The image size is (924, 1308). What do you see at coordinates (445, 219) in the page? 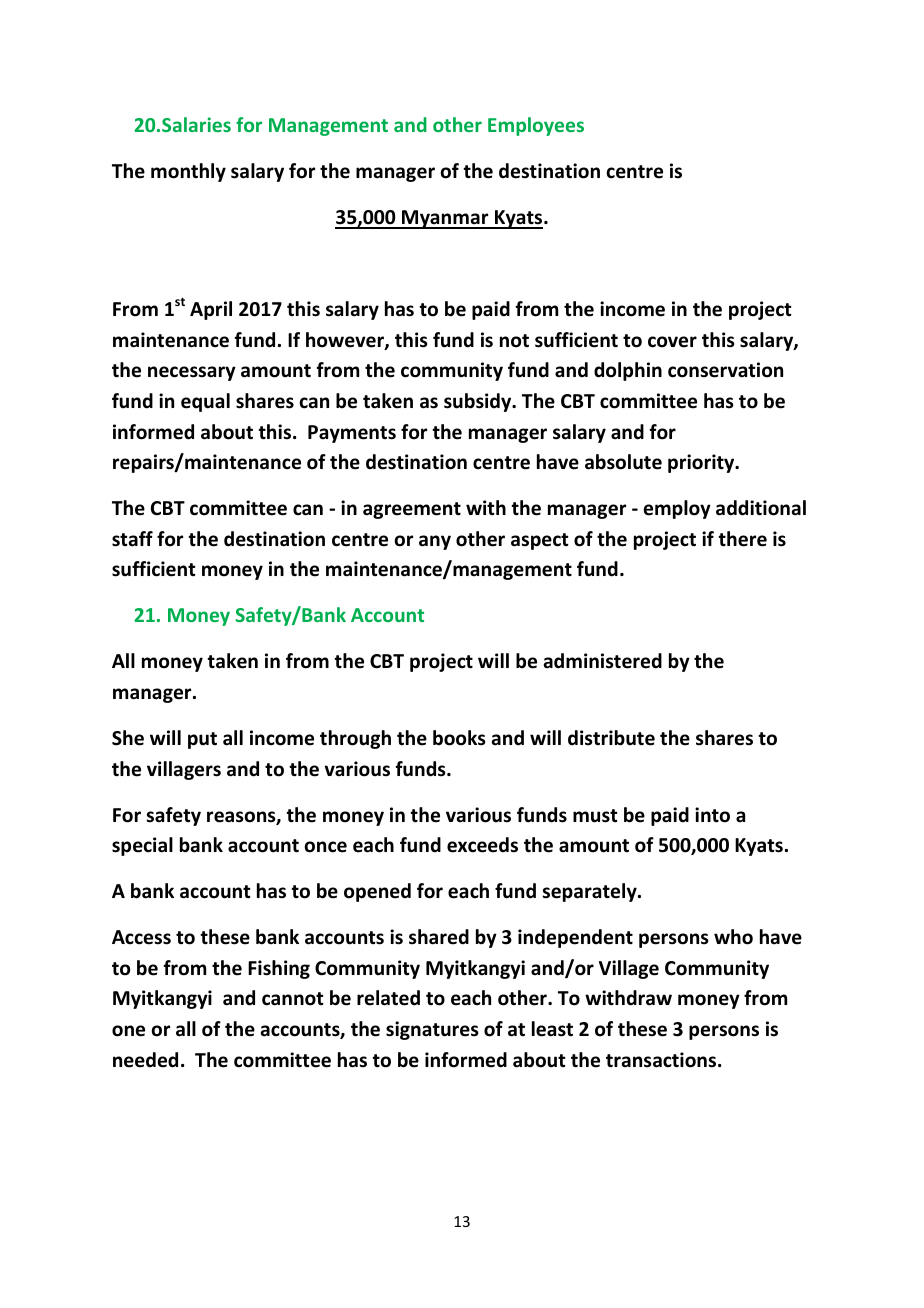
I see `Myanmar` at bounding box center [445, 219].
